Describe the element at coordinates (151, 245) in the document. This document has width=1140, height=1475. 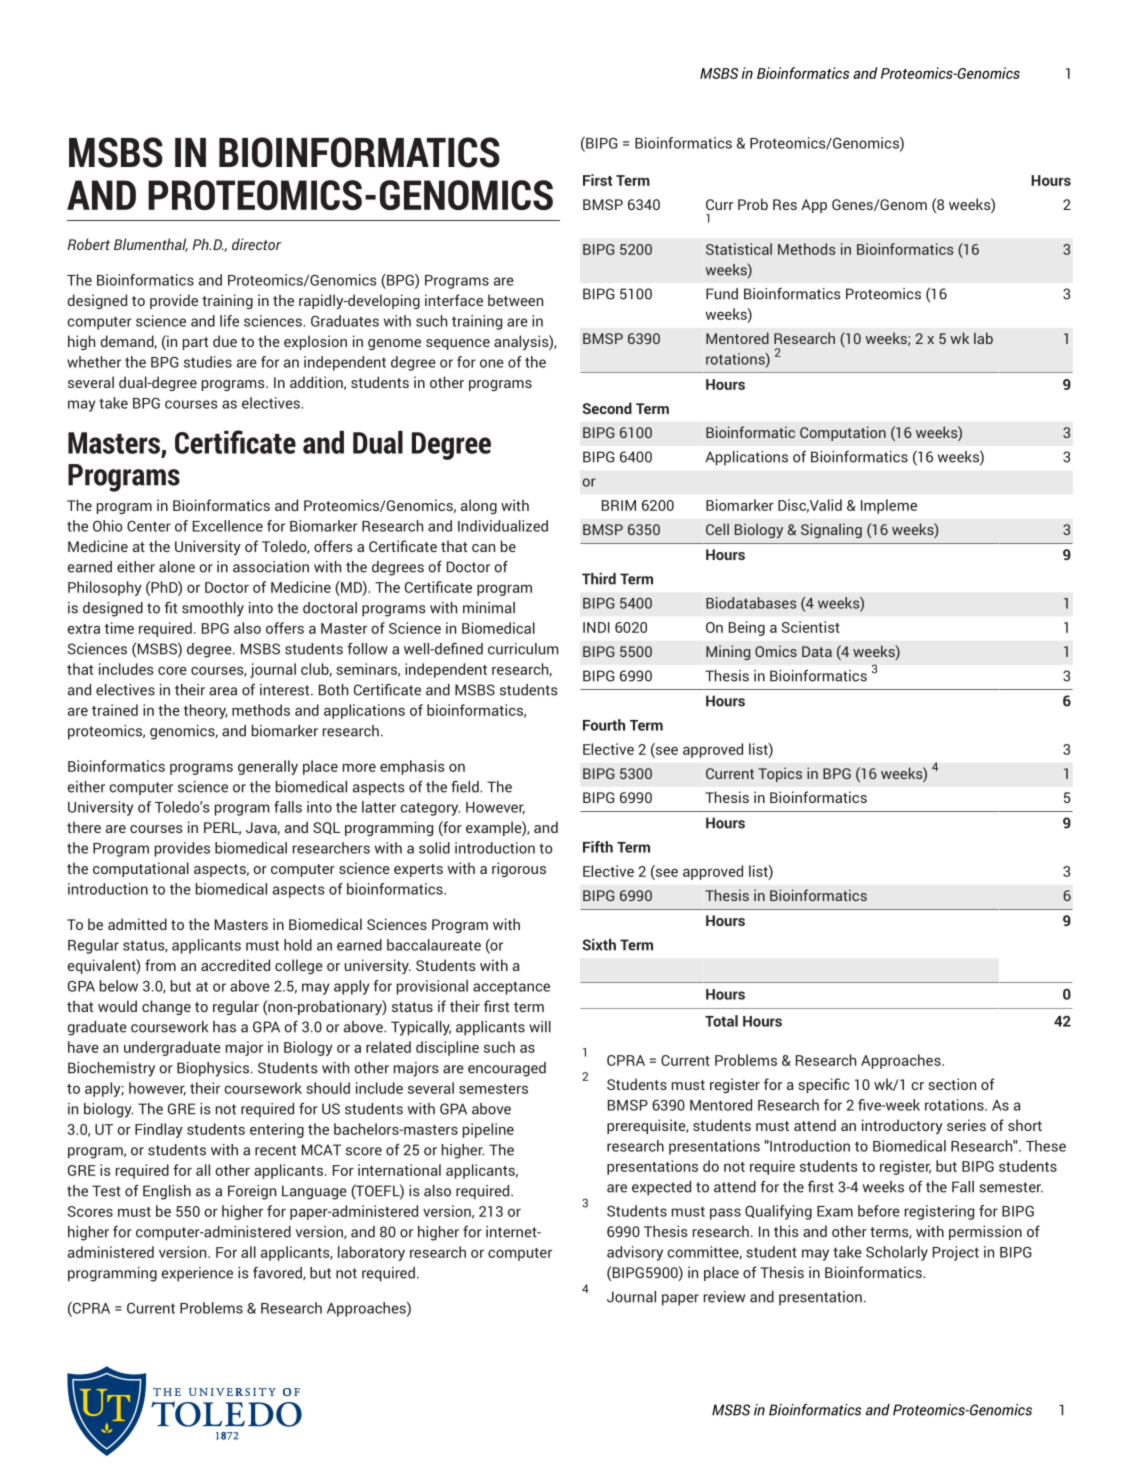
I see `Blumenthal` at that location.
